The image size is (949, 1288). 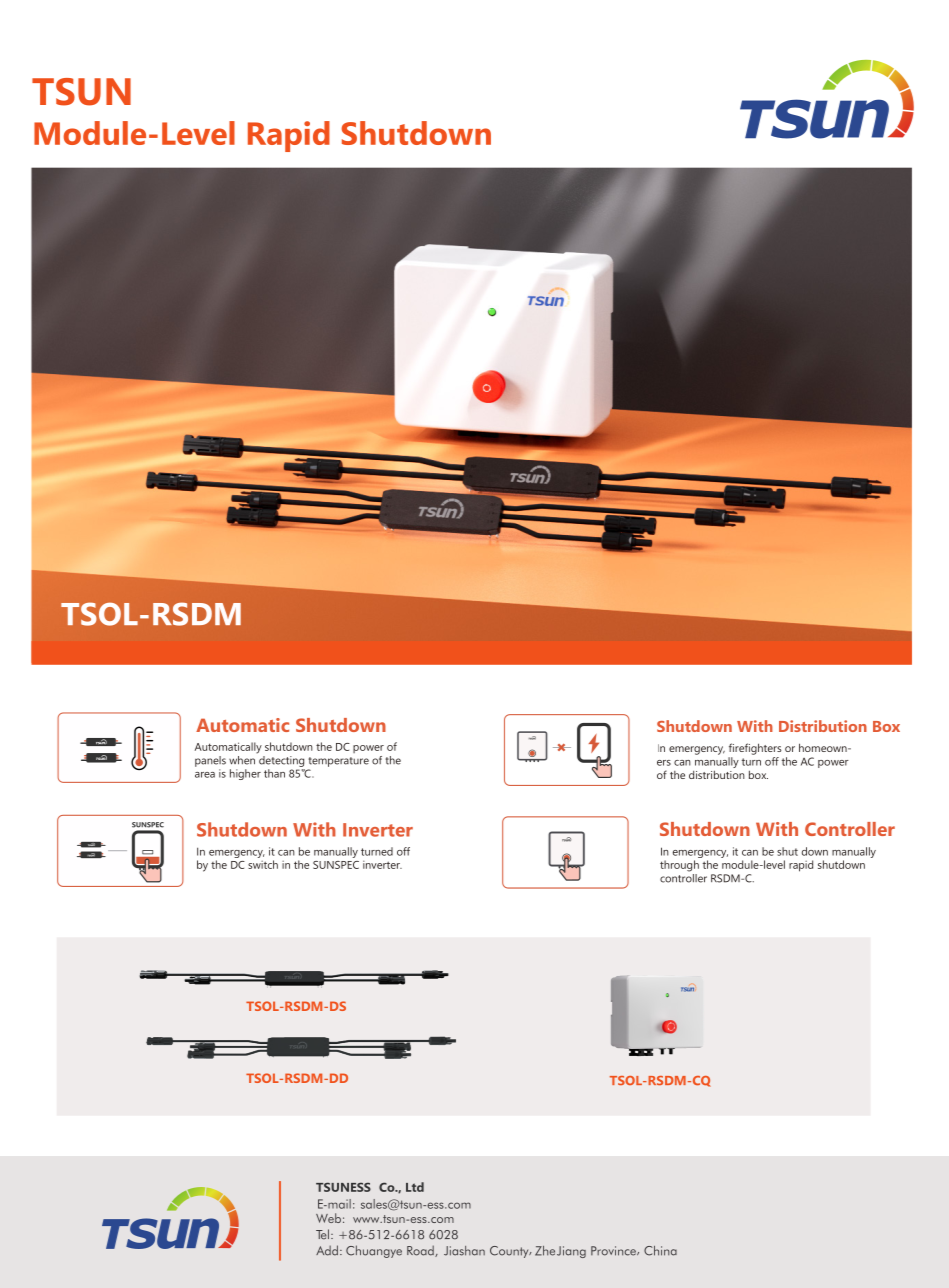 What do you see at coordinates (415, 1187) in the screenshot?
I see `Ltd` at bounding box center [415, 1187].
